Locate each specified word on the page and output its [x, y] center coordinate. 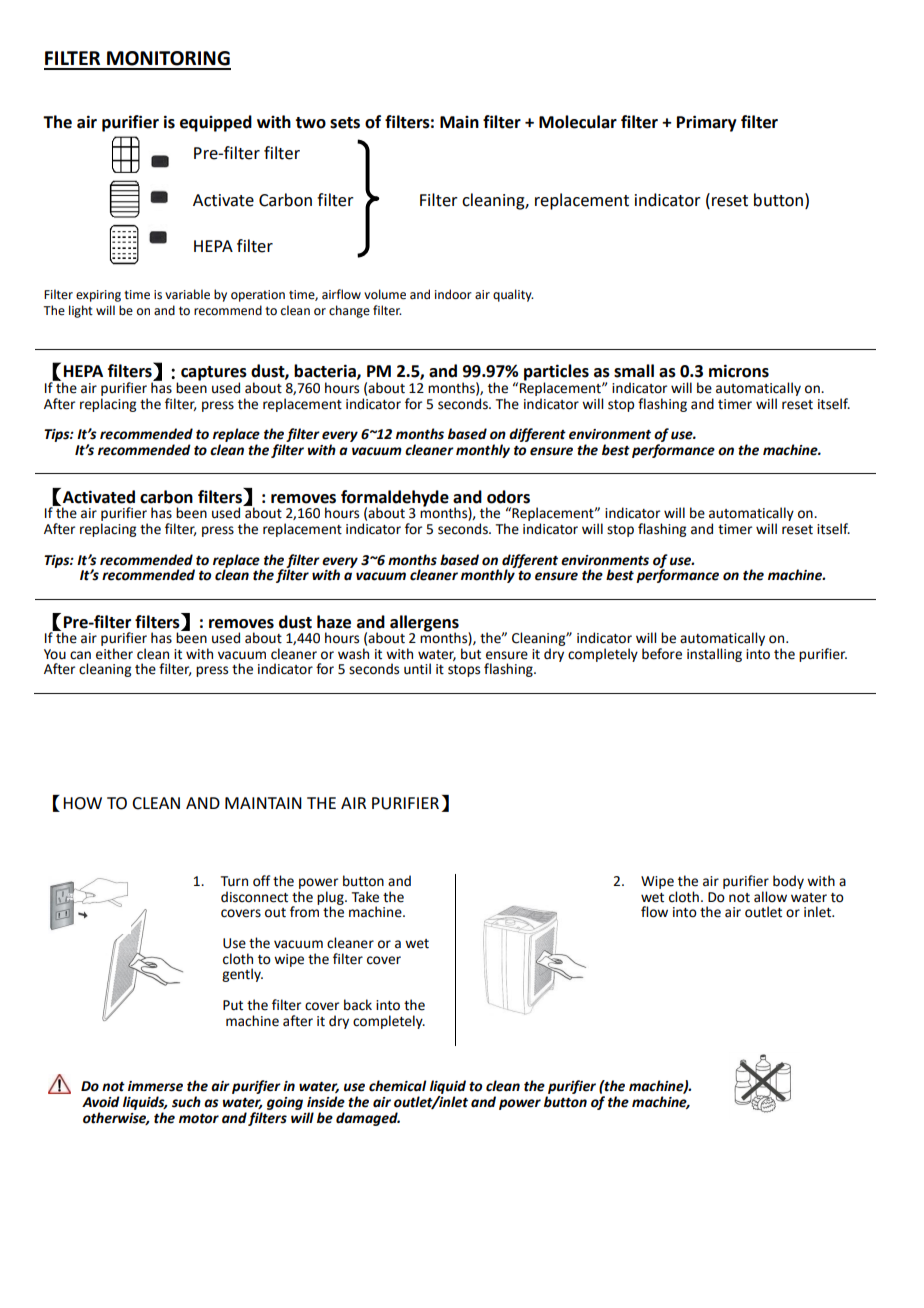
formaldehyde [395, 499]
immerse [155, 1086]
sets [345, 123]
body [788, 882]
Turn [234, 881]
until [417, 669]
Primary [707, 123]
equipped [216, 123]
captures [214, 374]
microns [739, 371]
